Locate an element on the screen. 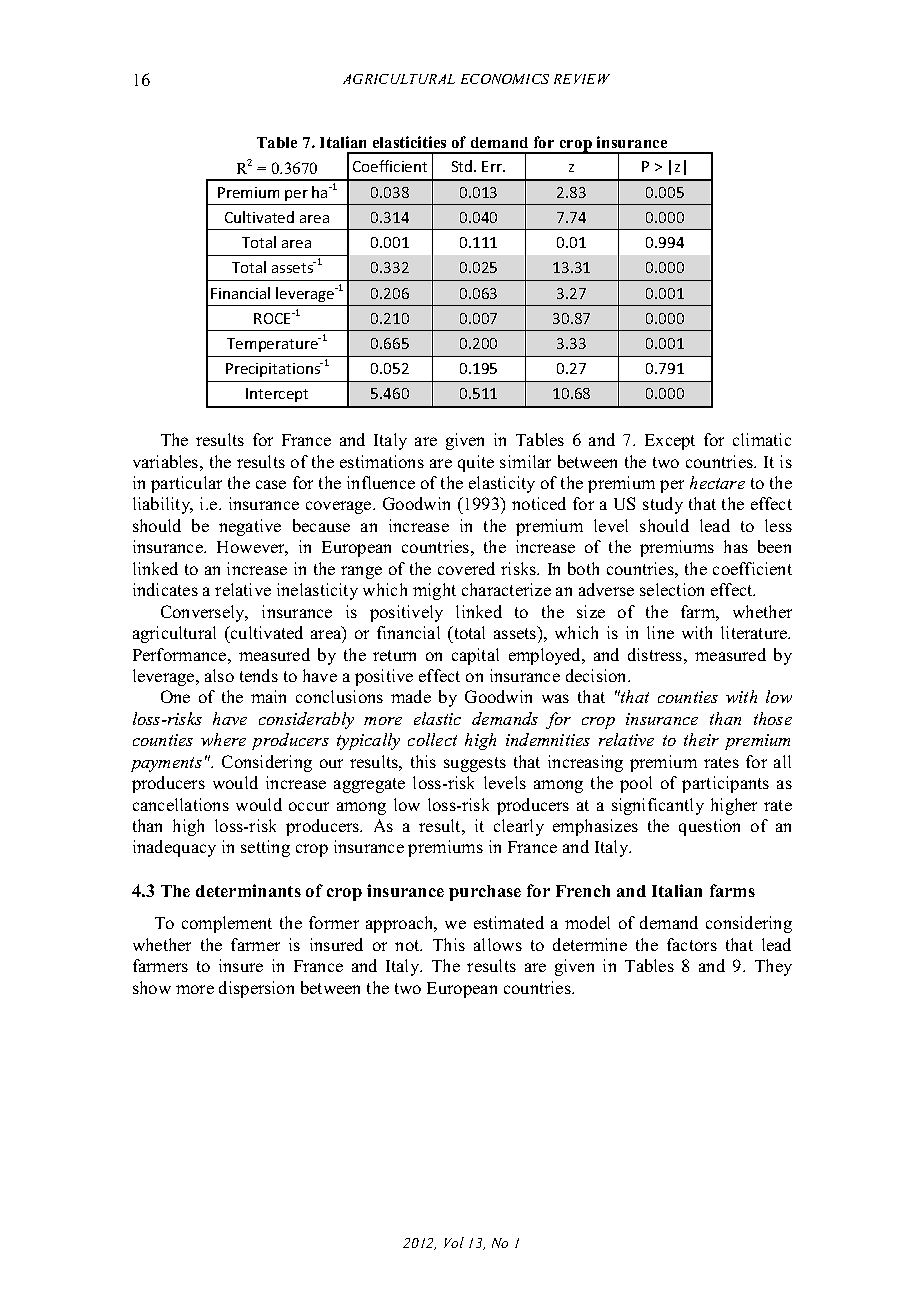  Err is located at coordinates (493, 166).
